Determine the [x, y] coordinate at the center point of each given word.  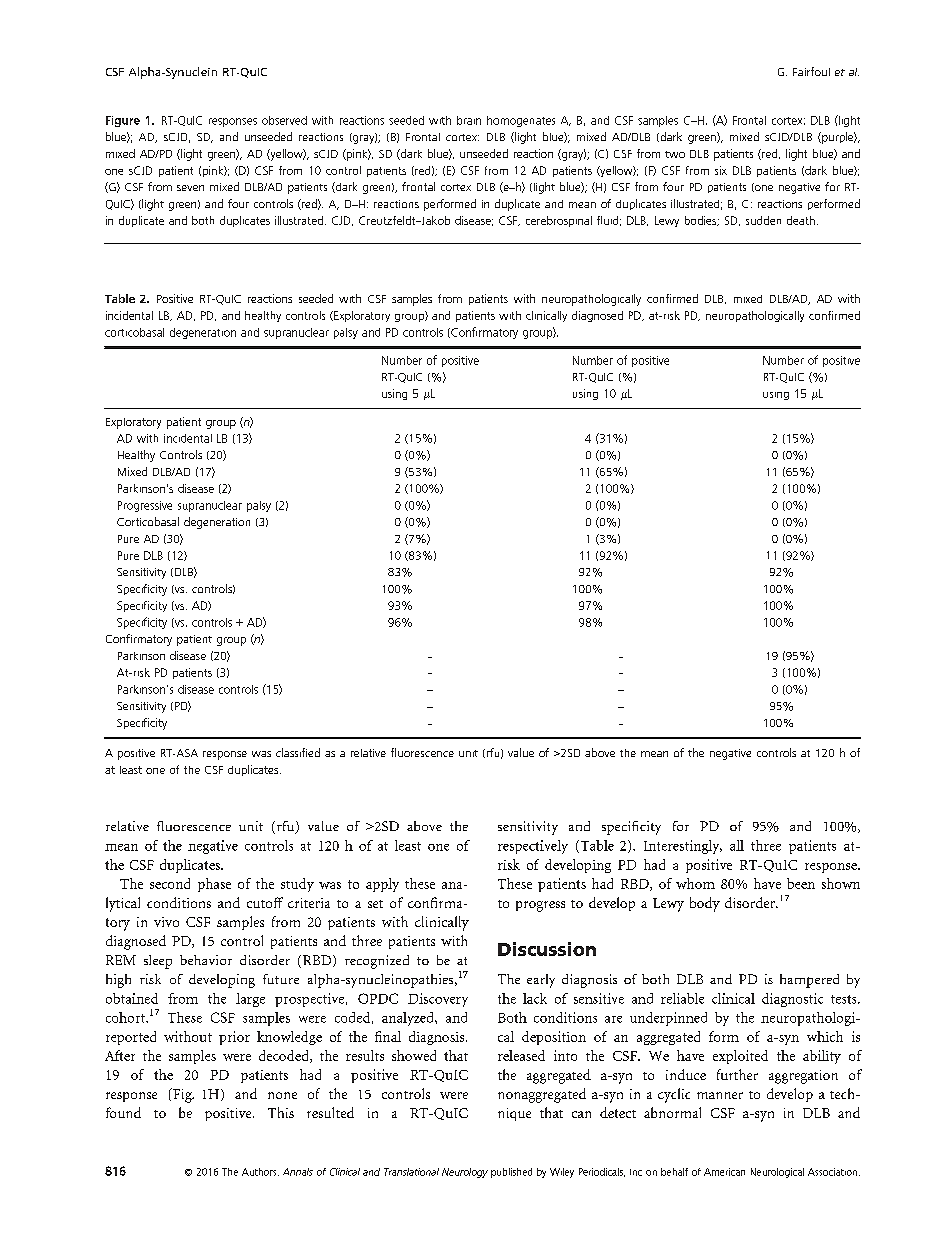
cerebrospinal [559, 221]
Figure [123, 121]
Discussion [547, 949]
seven [190, 188]
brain [469, 120]
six [721, 170]
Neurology [465, 1173]
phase [214, 885]
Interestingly [683, 847]
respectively [533, 847]
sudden [763, 220]
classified [298, 752]
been [801, 883]
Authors [260, 1172]
